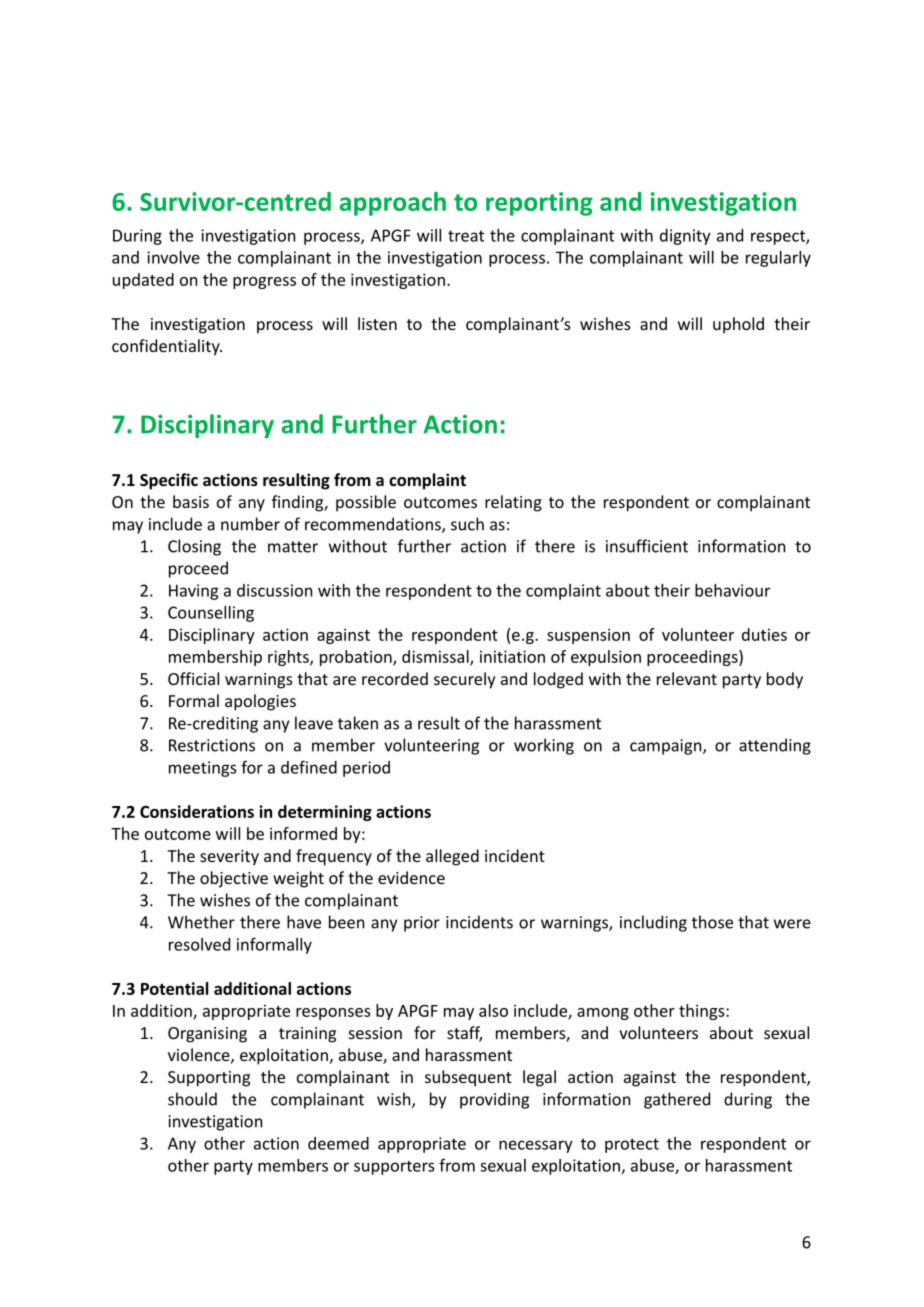 This screenshot has height=1307, width=924. Describe the element at coordinates (685, 237) in the screenshot. I see `dignity` at that location.
